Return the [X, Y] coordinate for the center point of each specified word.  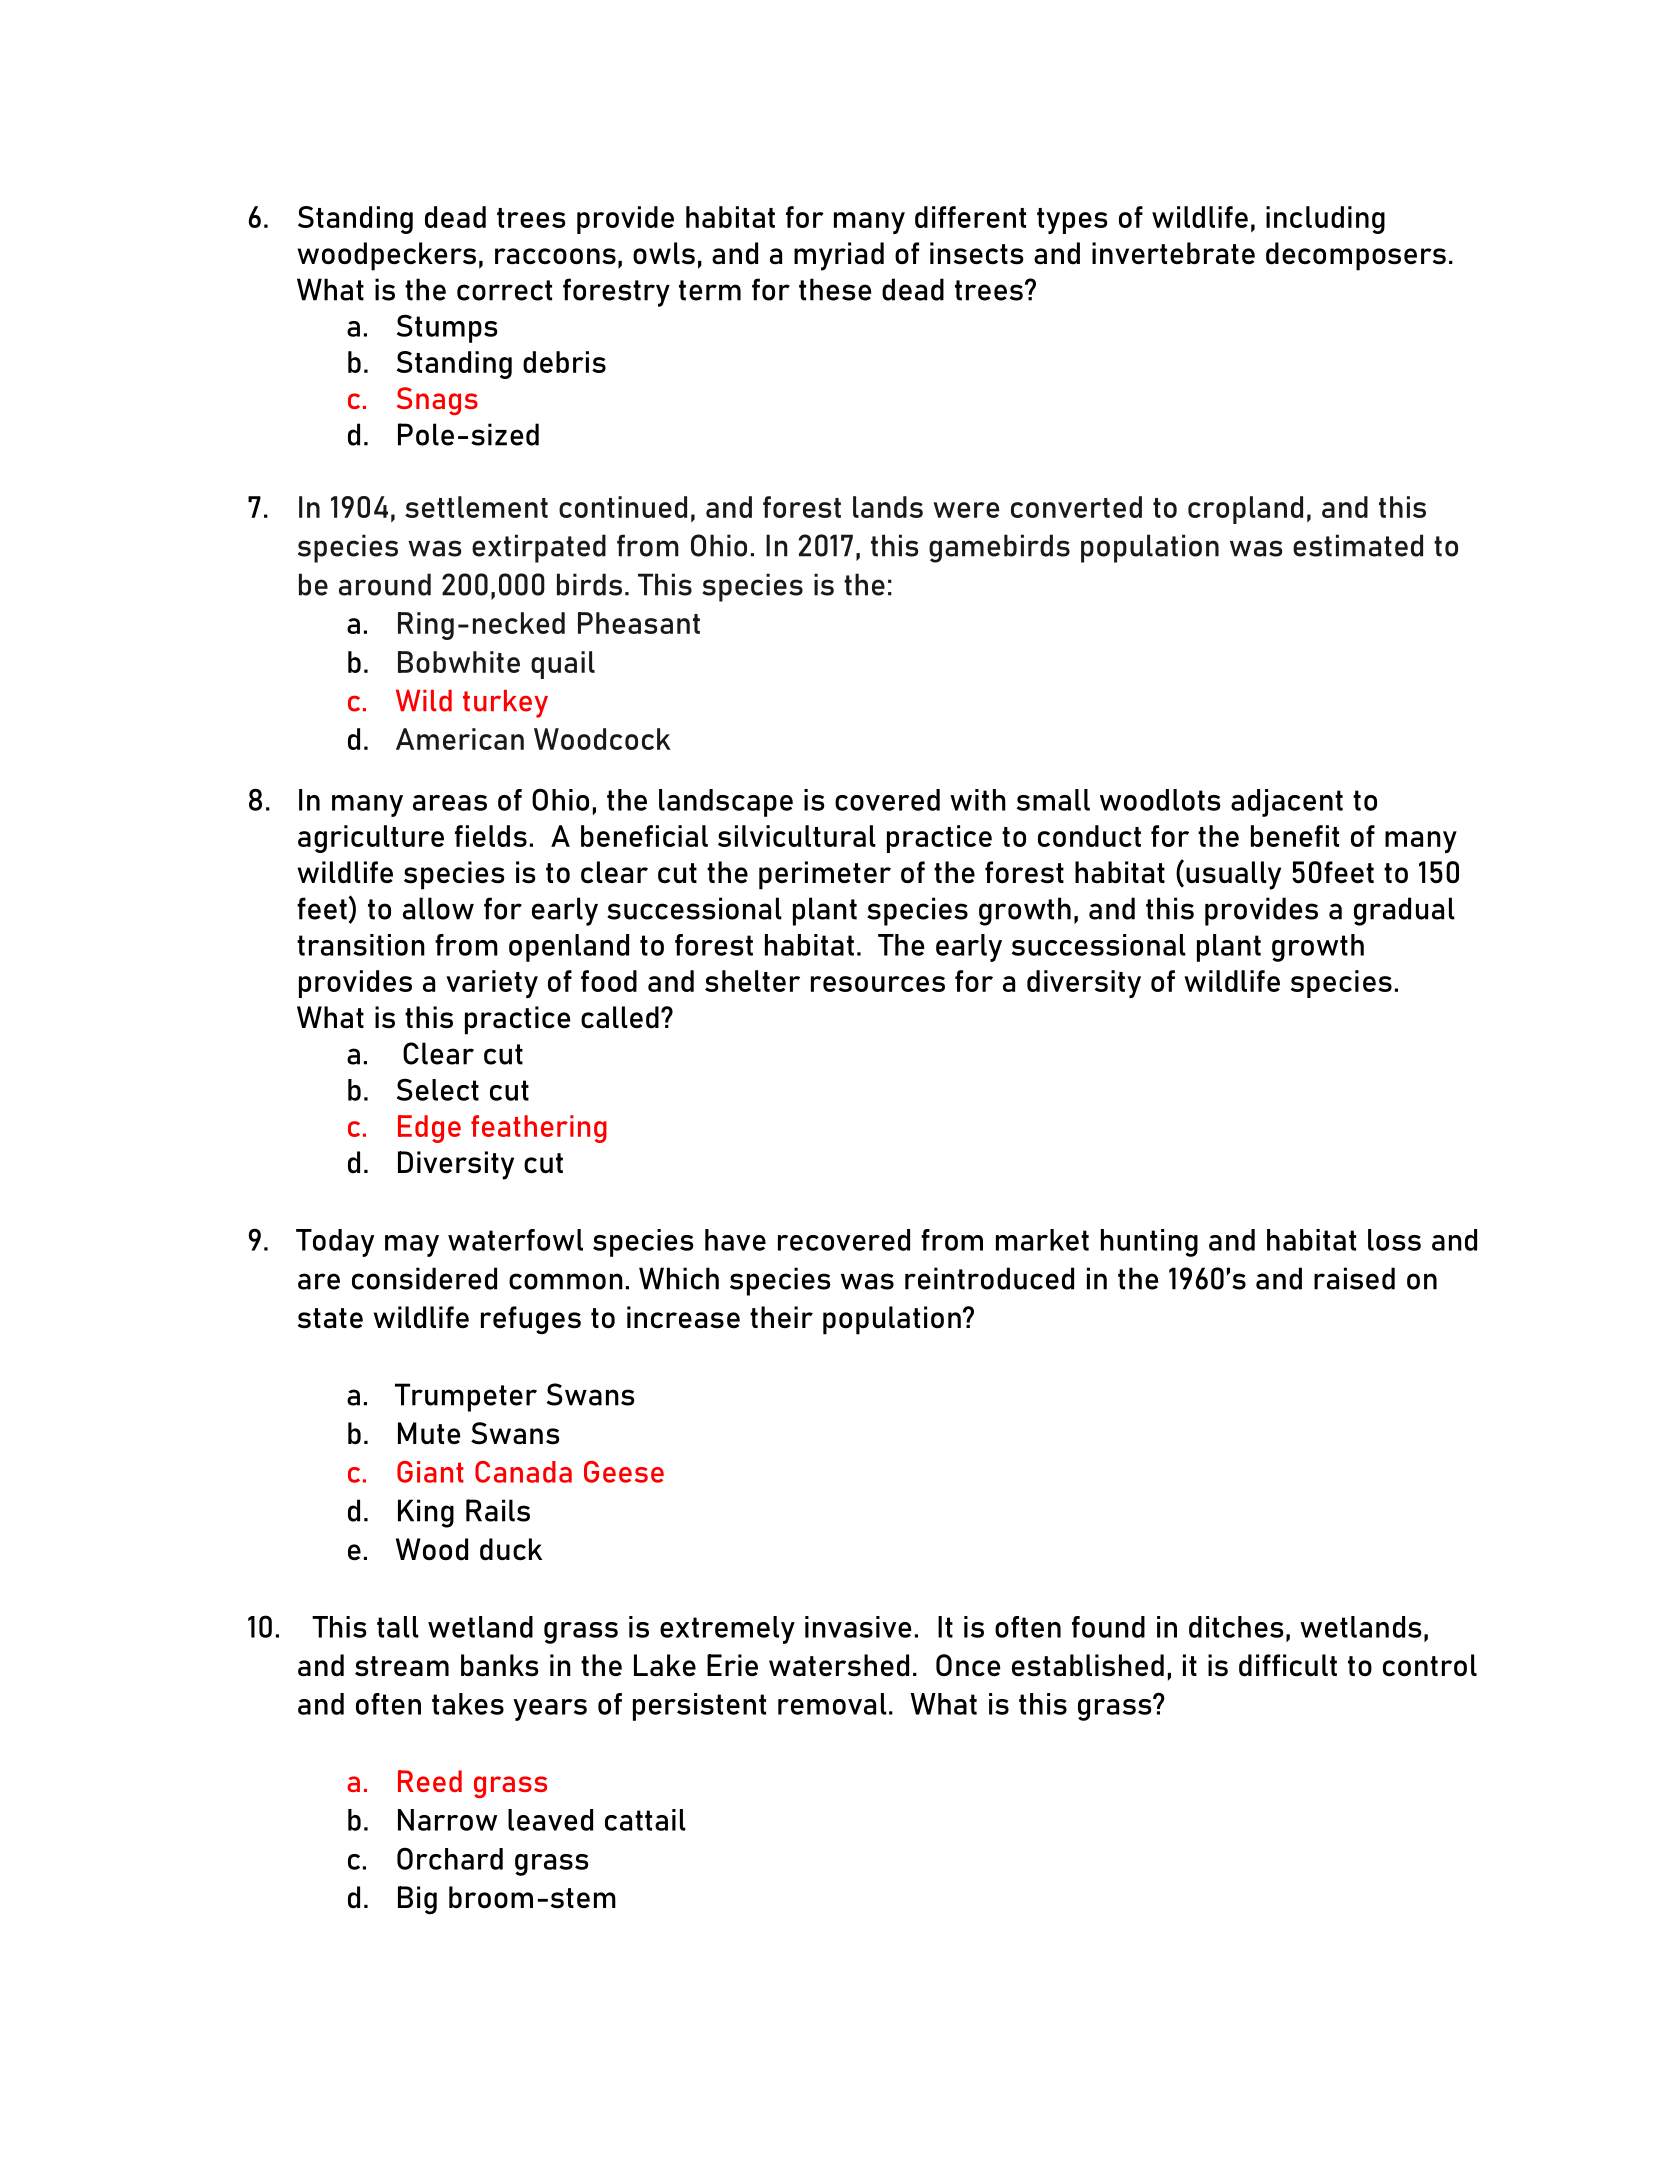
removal [832, 1704]
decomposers [1356, 256]
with [978, 800]
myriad [839, 256]
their [781, 1317]
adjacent [1287, 803]
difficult [1288, 1665]
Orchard [450, 1858]
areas [450, 803]
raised [1354, 1278]
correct [504, 290]
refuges [531, 1320]
